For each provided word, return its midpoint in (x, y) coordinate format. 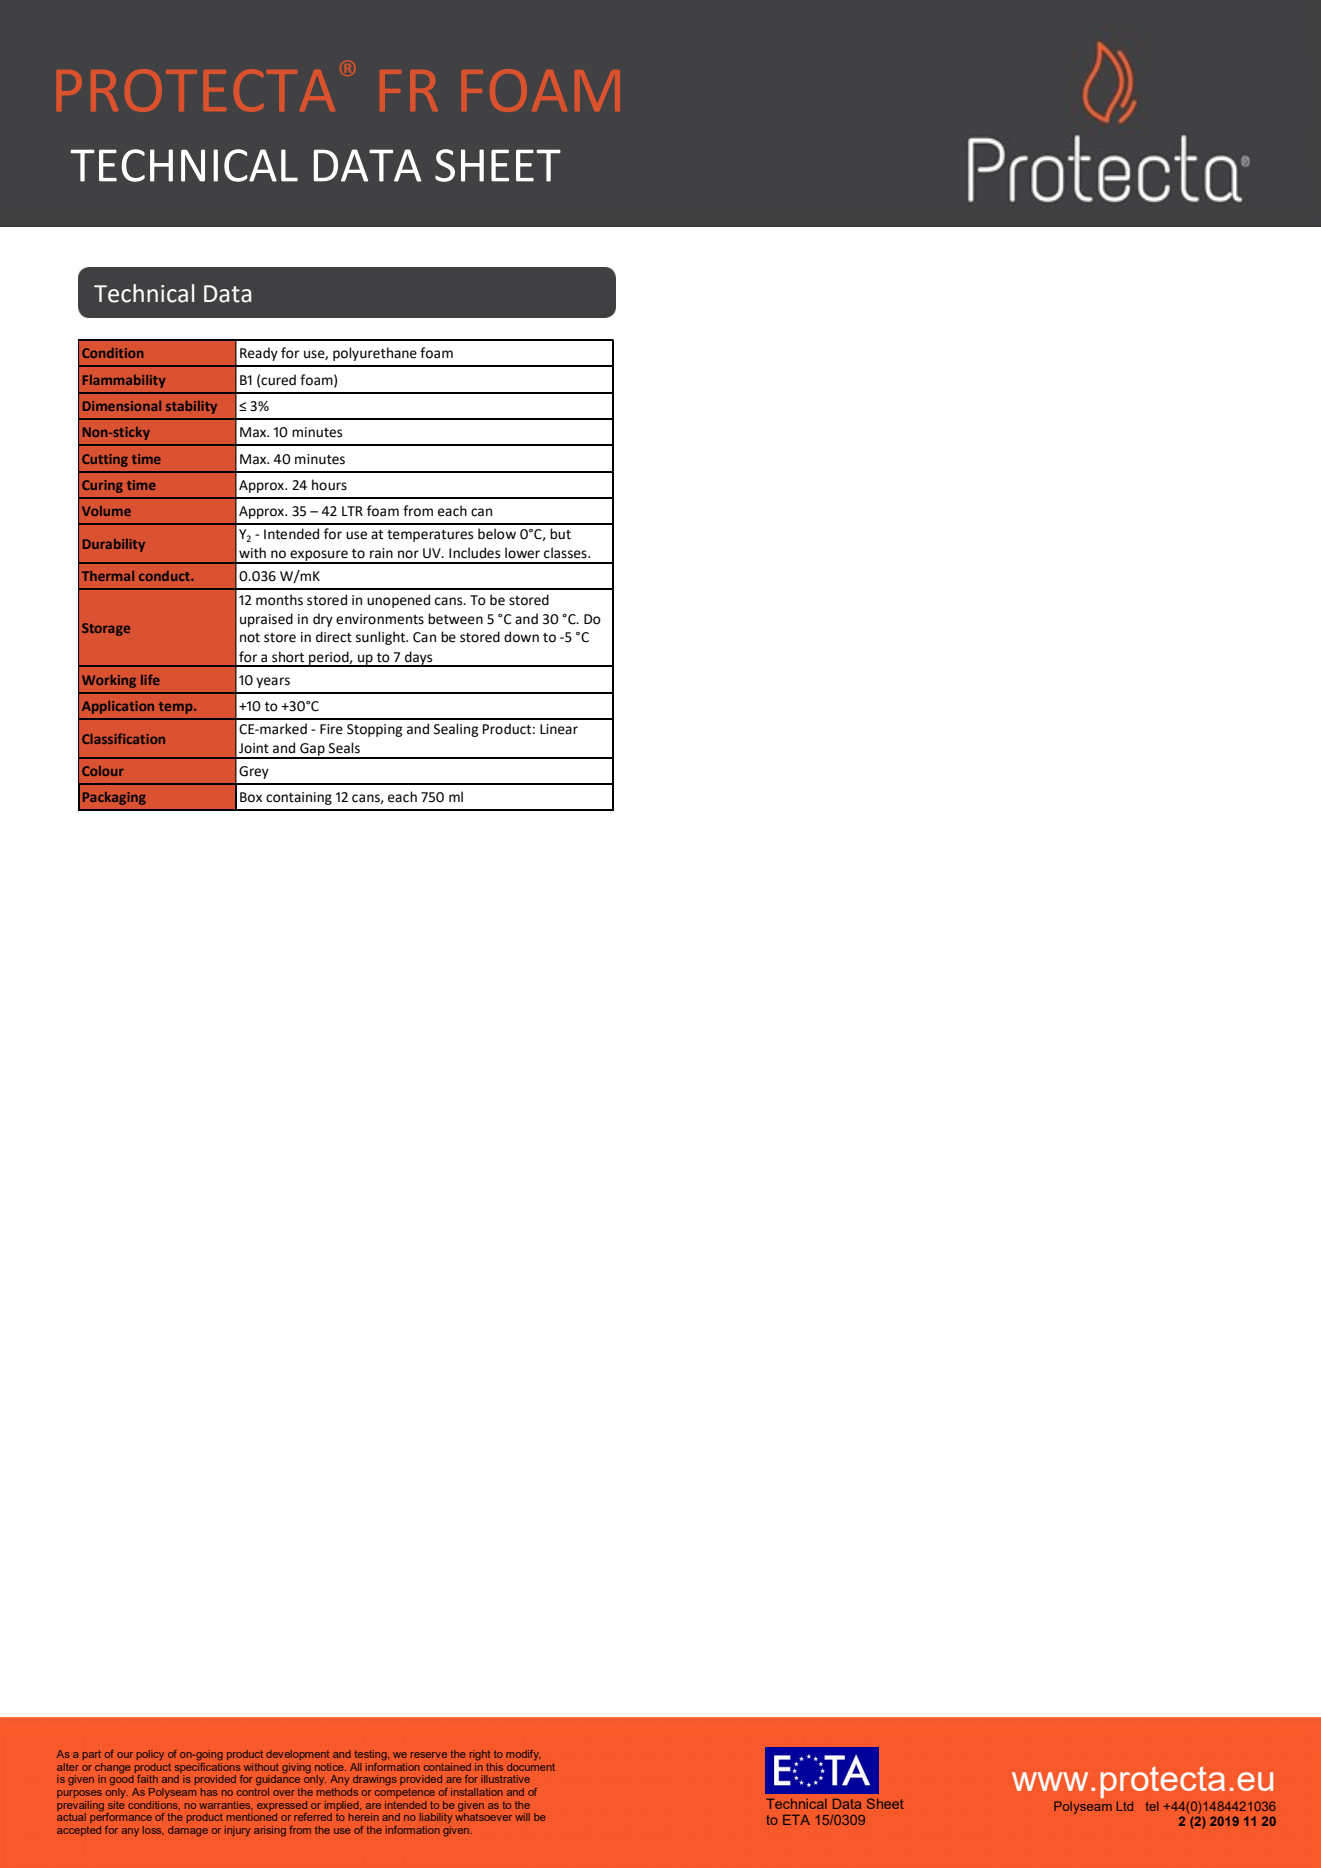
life (150, 679)
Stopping (374, 730)
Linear (559, 729)
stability (191, 407)
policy (150, 1755)
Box (251, 797)
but (560, 534)
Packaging (114, 798)
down (521, 637)
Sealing (456, 730)
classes (566, 553)
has (209, 1792)
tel (1152, 1806)
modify (523, 1755)
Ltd (1124, 1806)
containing (299, 798)
